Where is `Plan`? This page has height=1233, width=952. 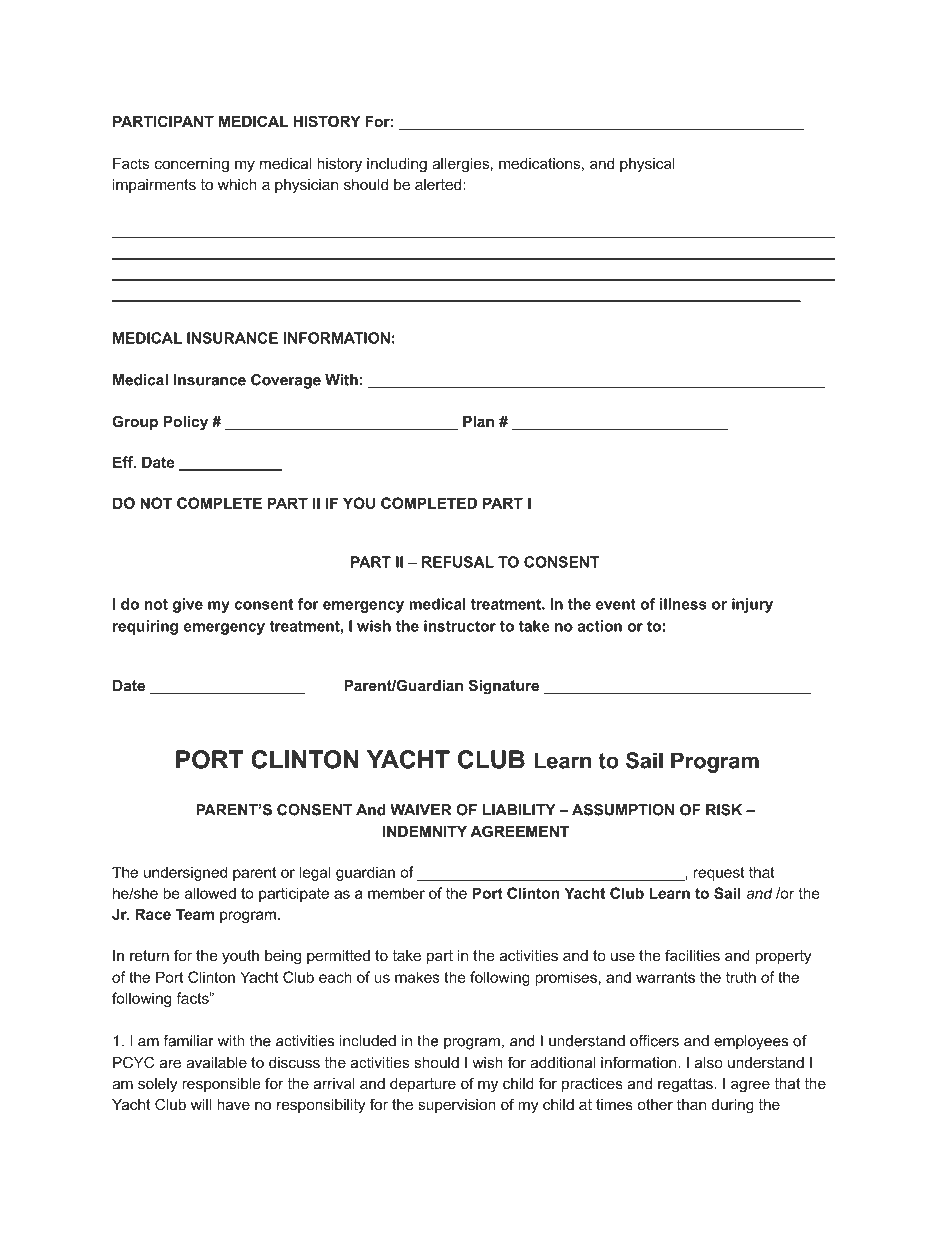
Plan is located at coordinates (478, 421).
